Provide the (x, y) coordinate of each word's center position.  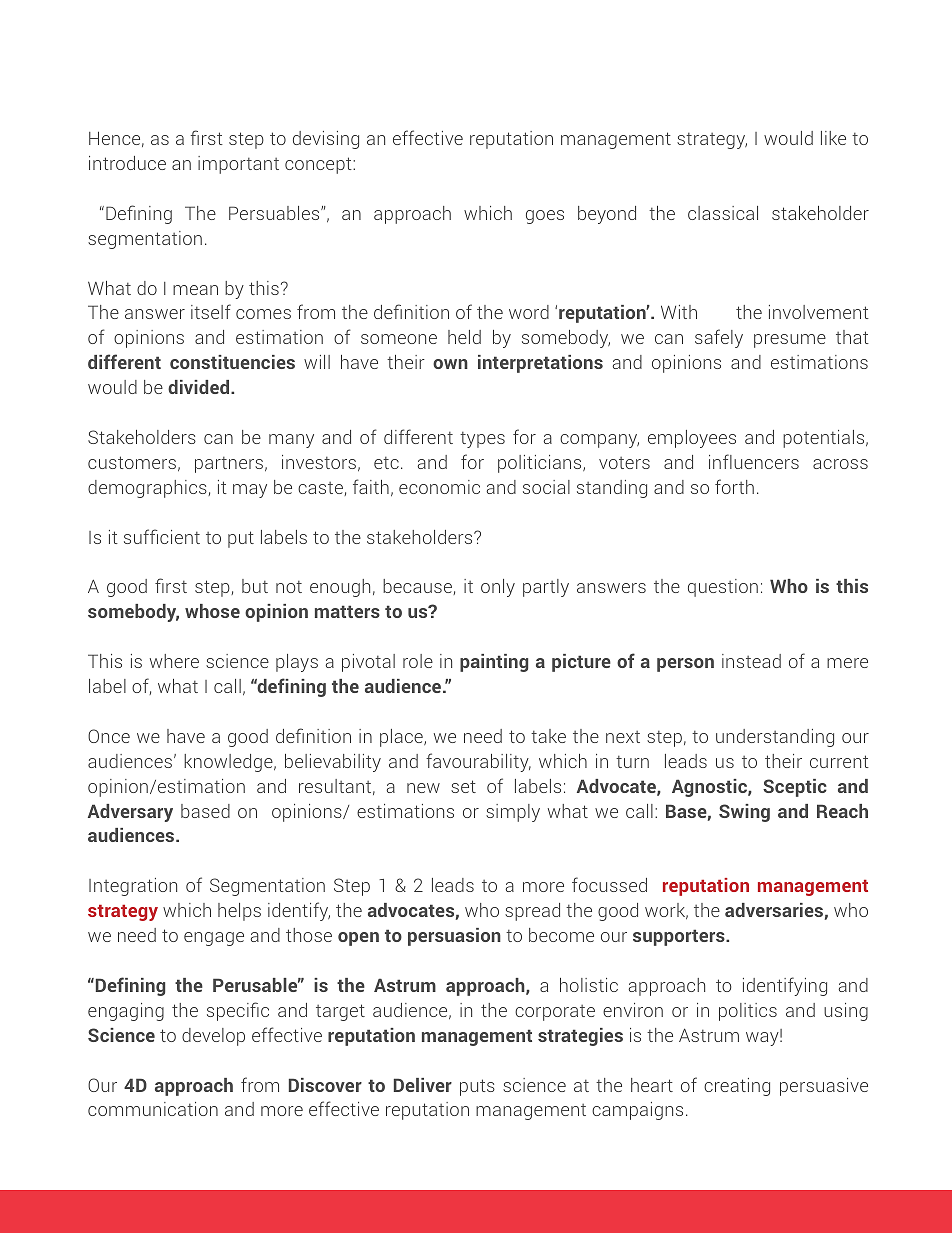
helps (239, 912)
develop (213, 1037)
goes (545, 217)
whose (212, 611)
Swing (744, 813)
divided (200, 387)
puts (477, 1087)
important (238, 165)
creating (737, 1087)
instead (751, 661)
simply (513, 813)
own (450, 364)
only (498, 588)
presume (790, 341)
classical (723, 213)
